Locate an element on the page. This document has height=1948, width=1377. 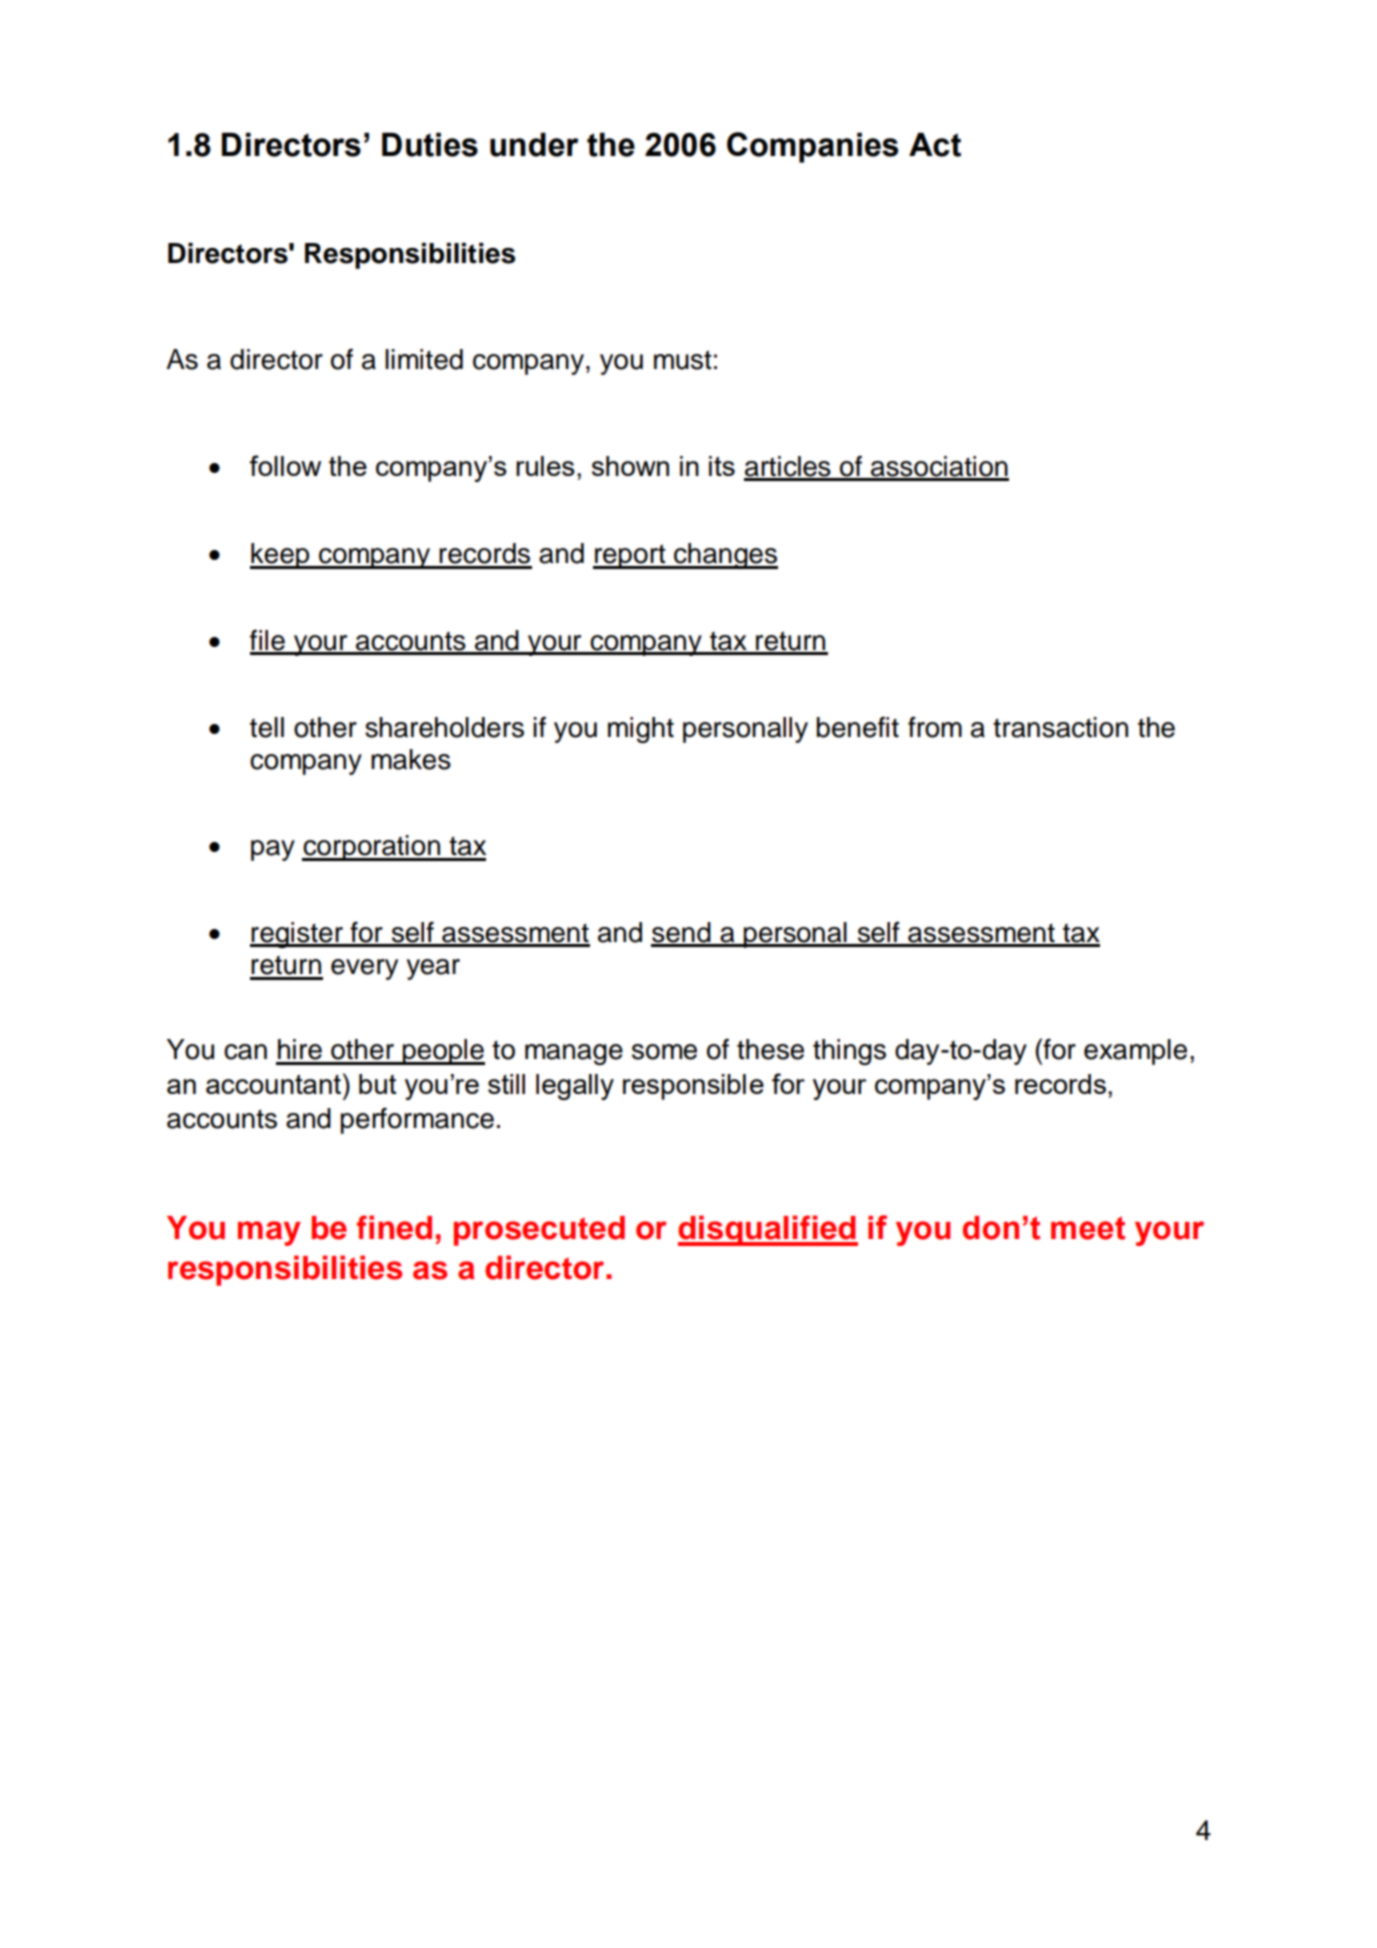
every is located at coordinates (364, 969).
